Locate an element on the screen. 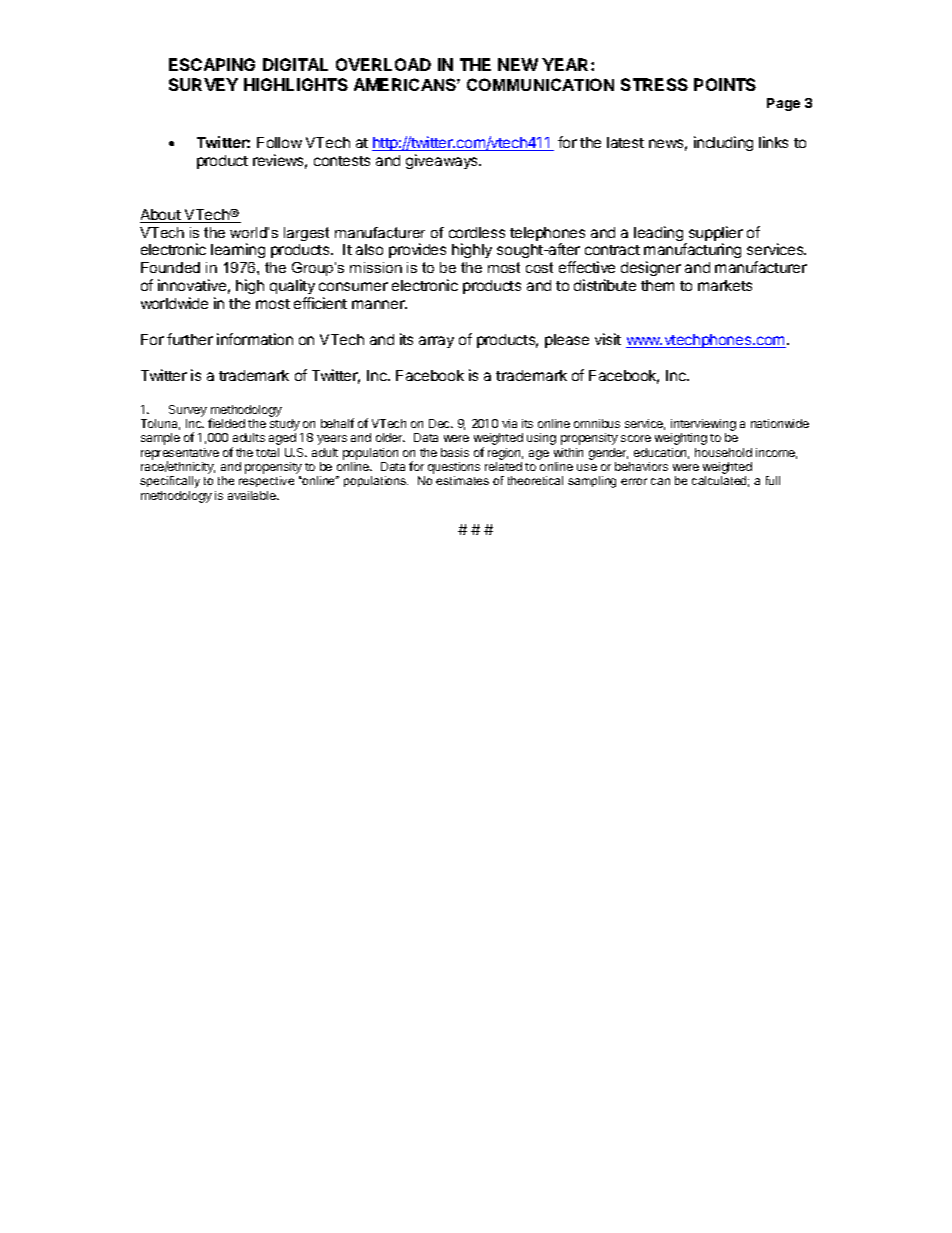 The image size is (952, 1233). estimates is located at coordinates (462, 480).
